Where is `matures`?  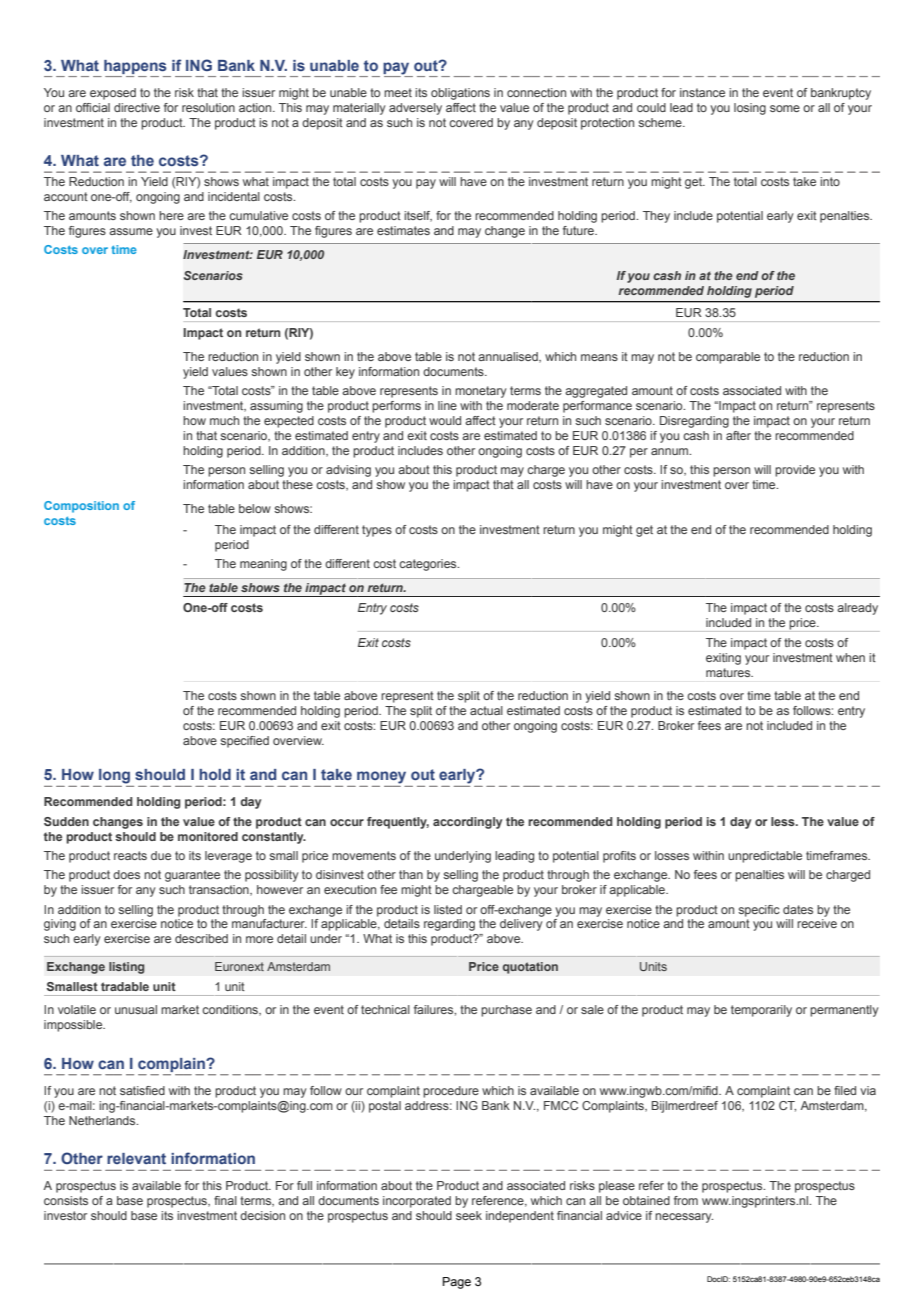
matures is located at coordinates (729, 672).
